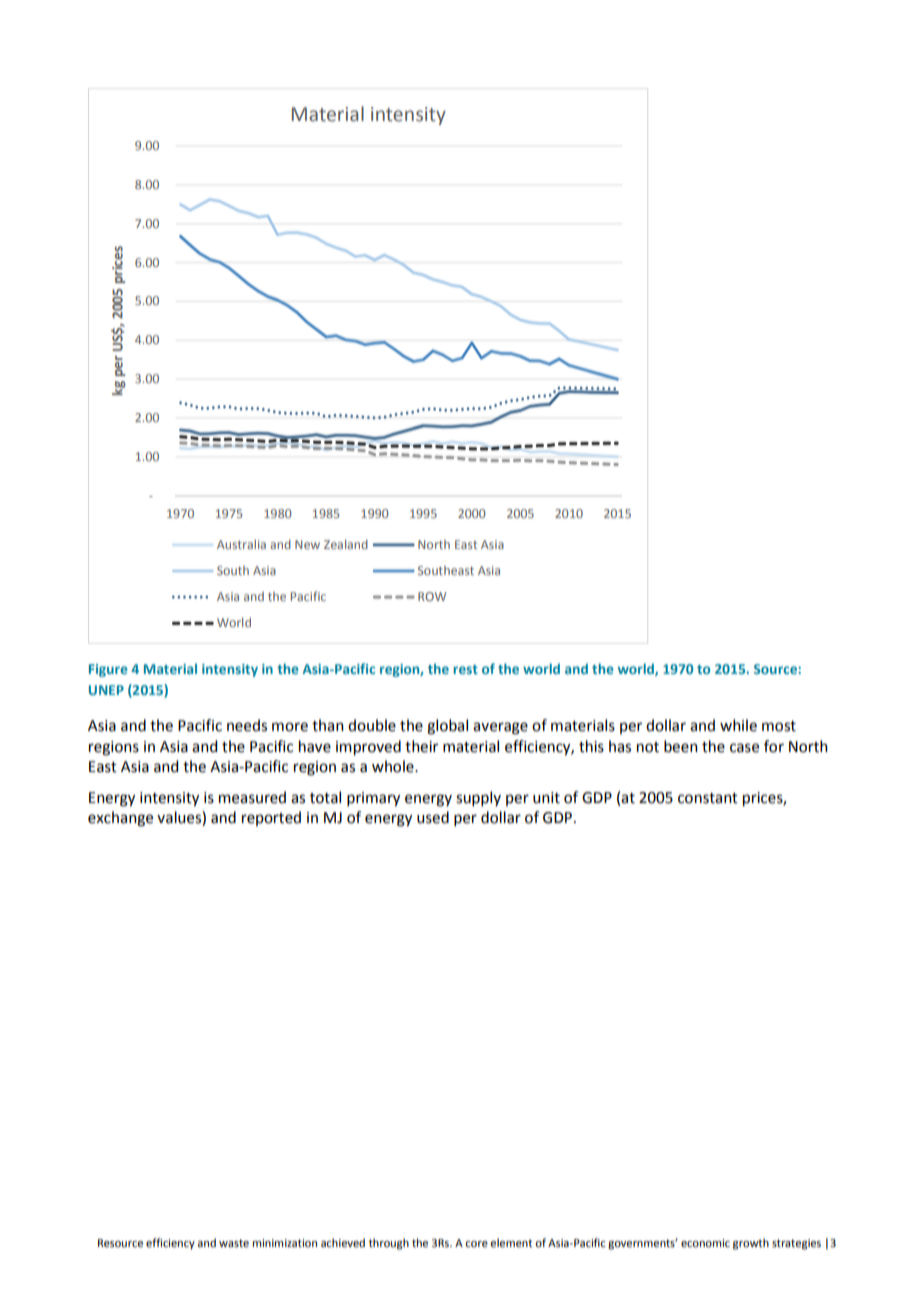 This screenshot has width=924, height=1308. What do you see at coordinates (476, 1244) in the screenshot?
I see `core` at bounding box center [476, 1244].
